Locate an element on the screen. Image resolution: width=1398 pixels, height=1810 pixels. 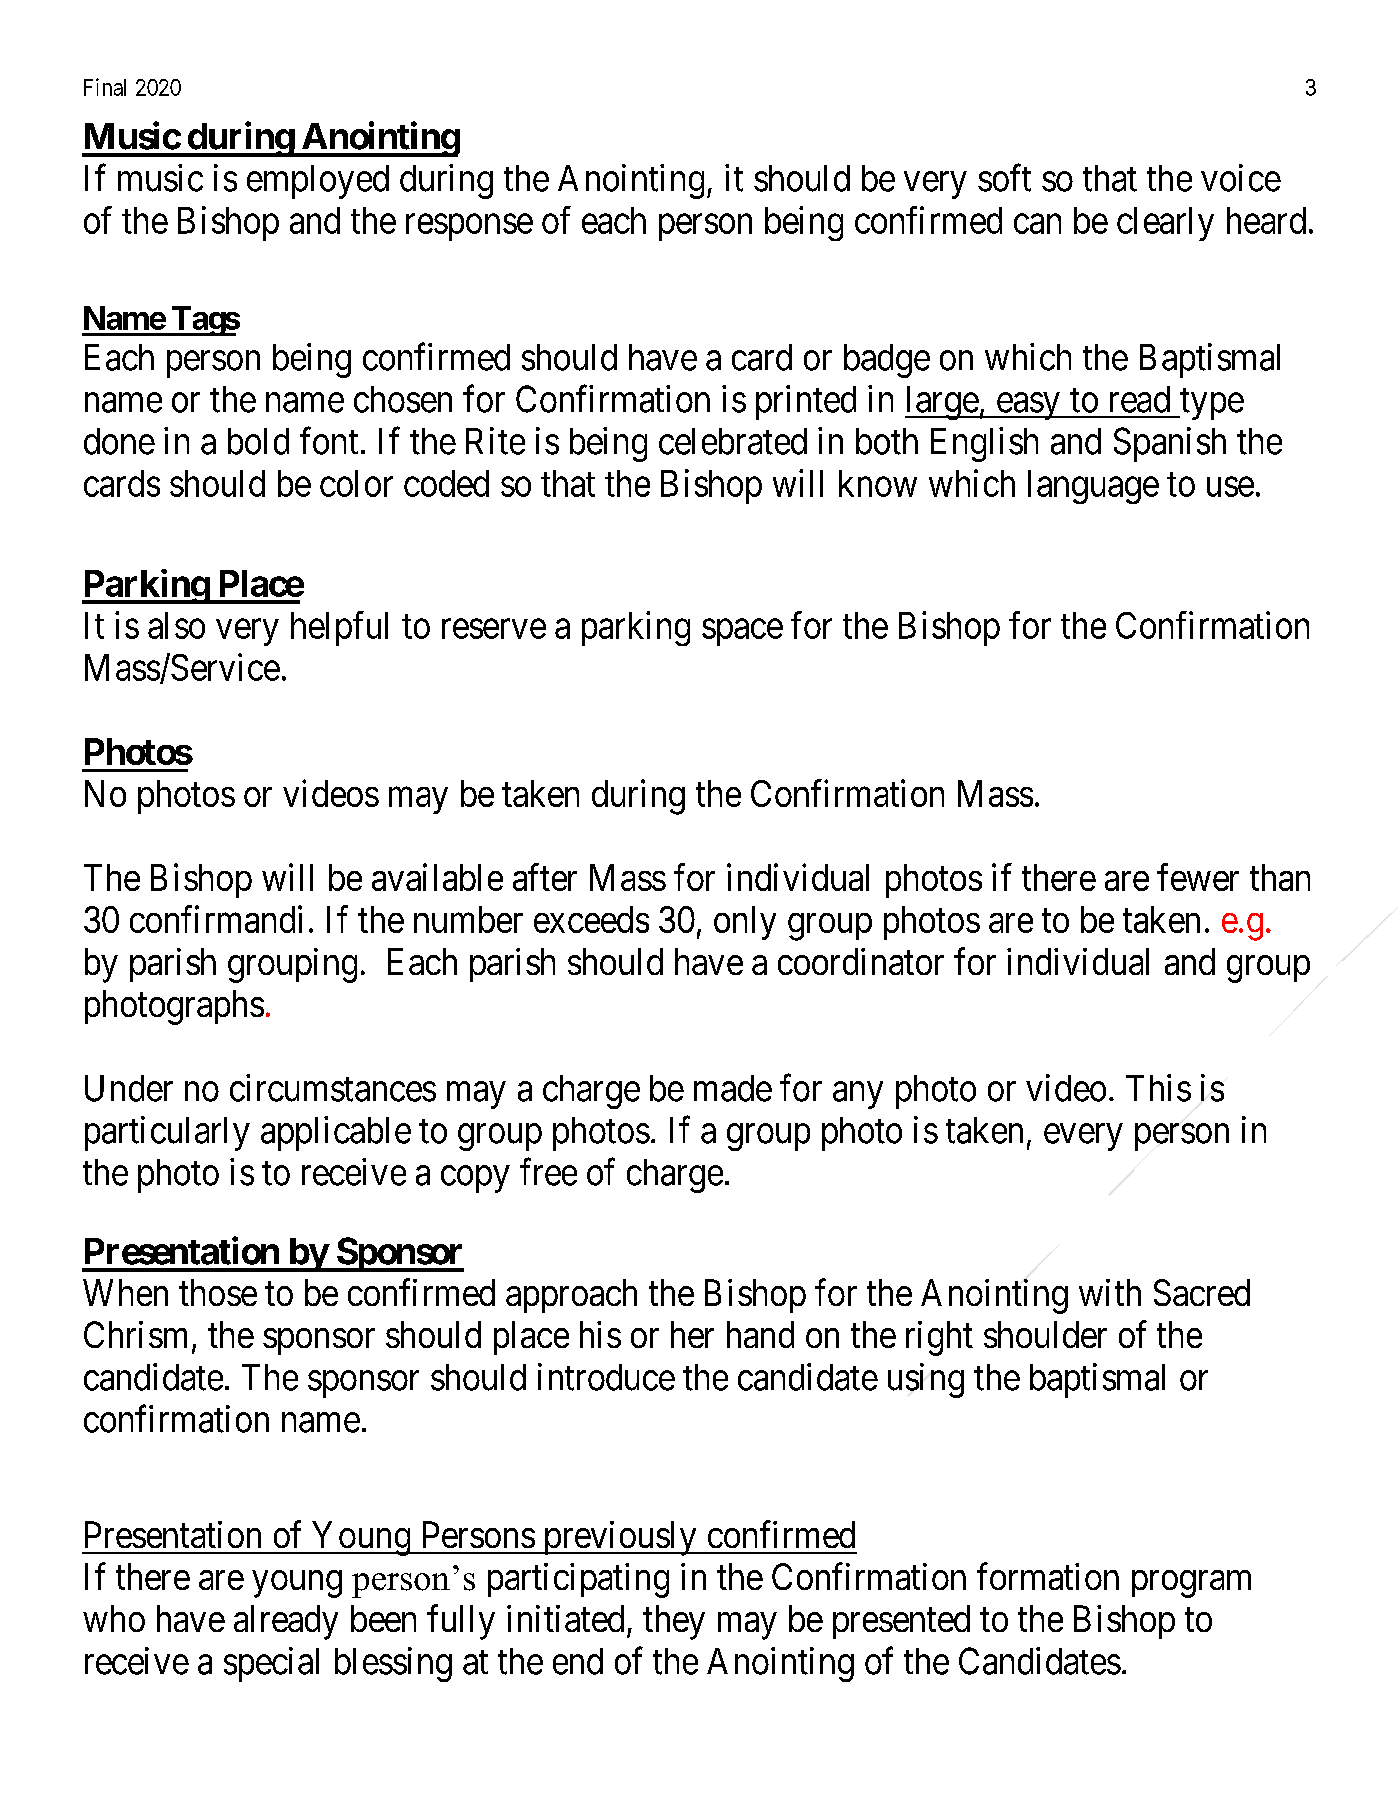
also is located at coordinates (176, 625).
